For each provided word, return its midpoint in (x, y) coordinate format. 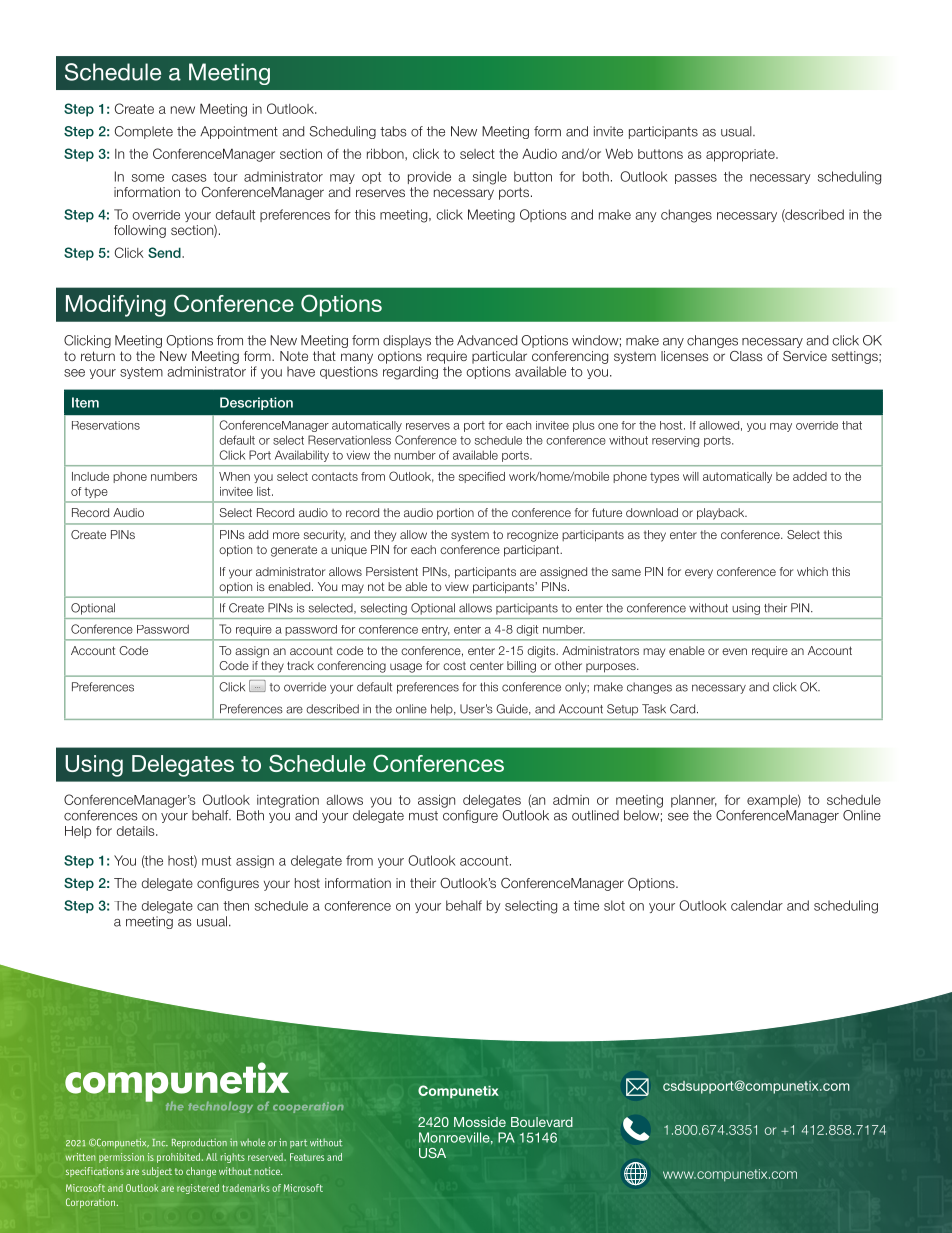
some (148, 178)
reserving (675, 441)
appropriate (741, 155)
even (734, 651)
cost (454, 666)
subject (157, 1172)
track (300, 665)
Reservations (106, 425)
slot (614, 905)
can (207, 907)
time (586, 905)
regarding (410, 373)
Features (307, 1157)
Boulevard (542, 1122)
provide (429, 177)
